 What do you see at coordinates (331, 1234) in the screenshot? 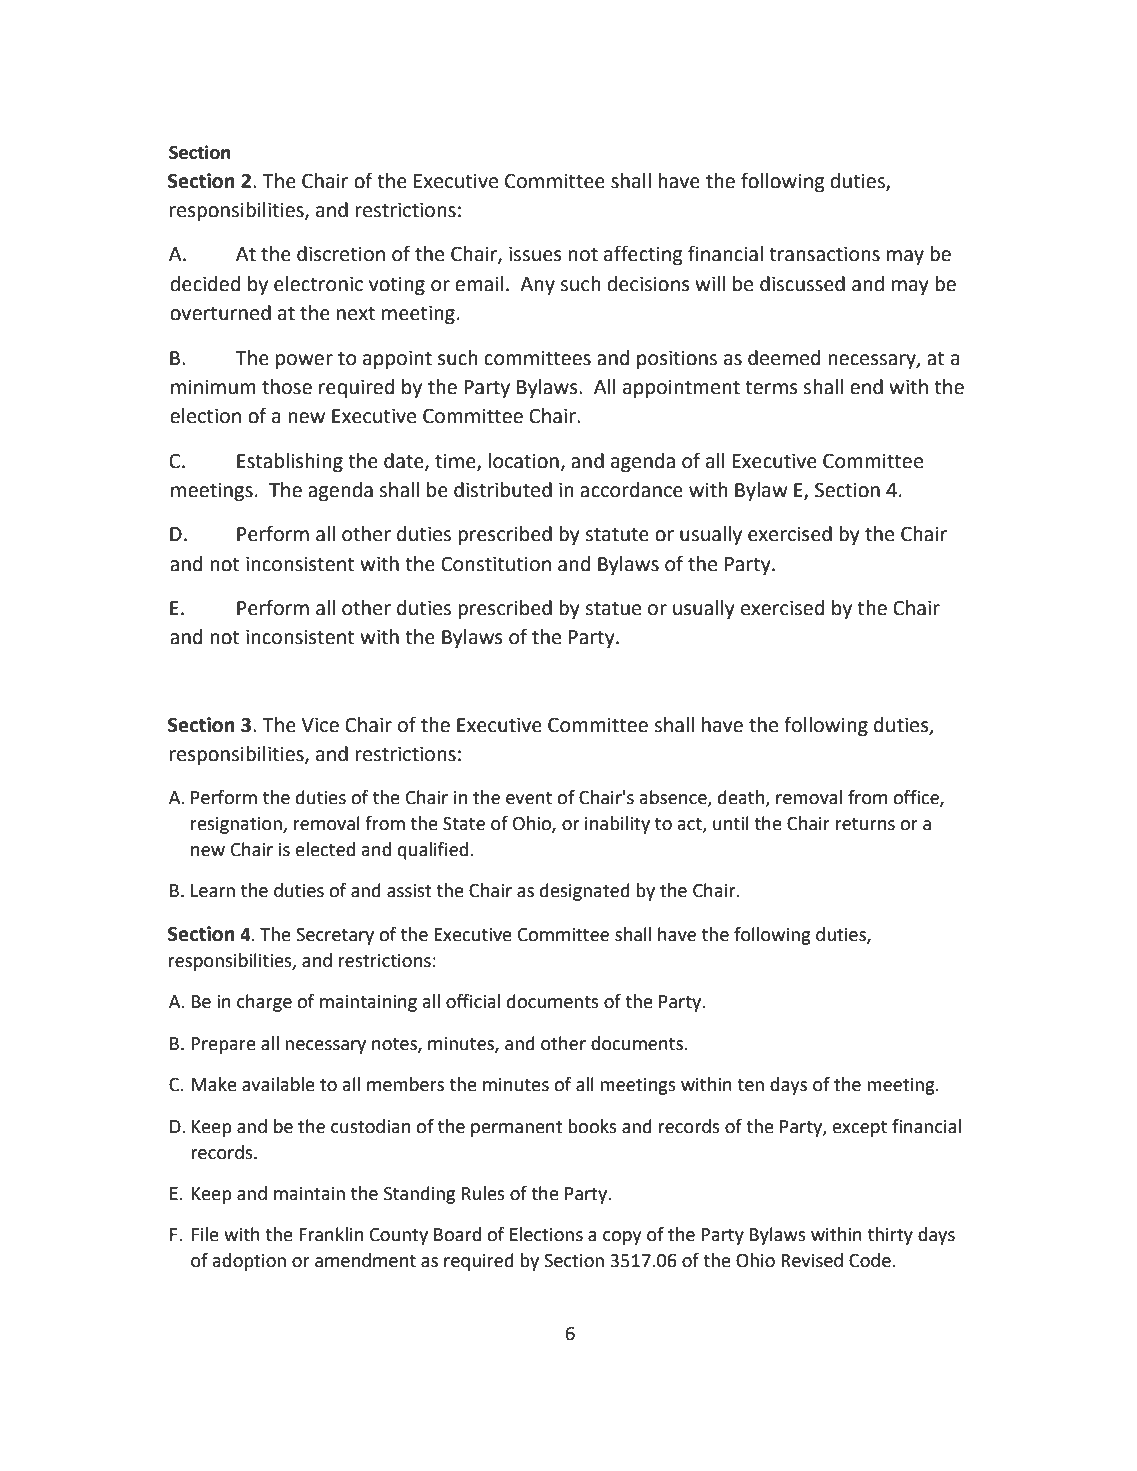
I see `Franklin` at bounding box center [331, 1234].
